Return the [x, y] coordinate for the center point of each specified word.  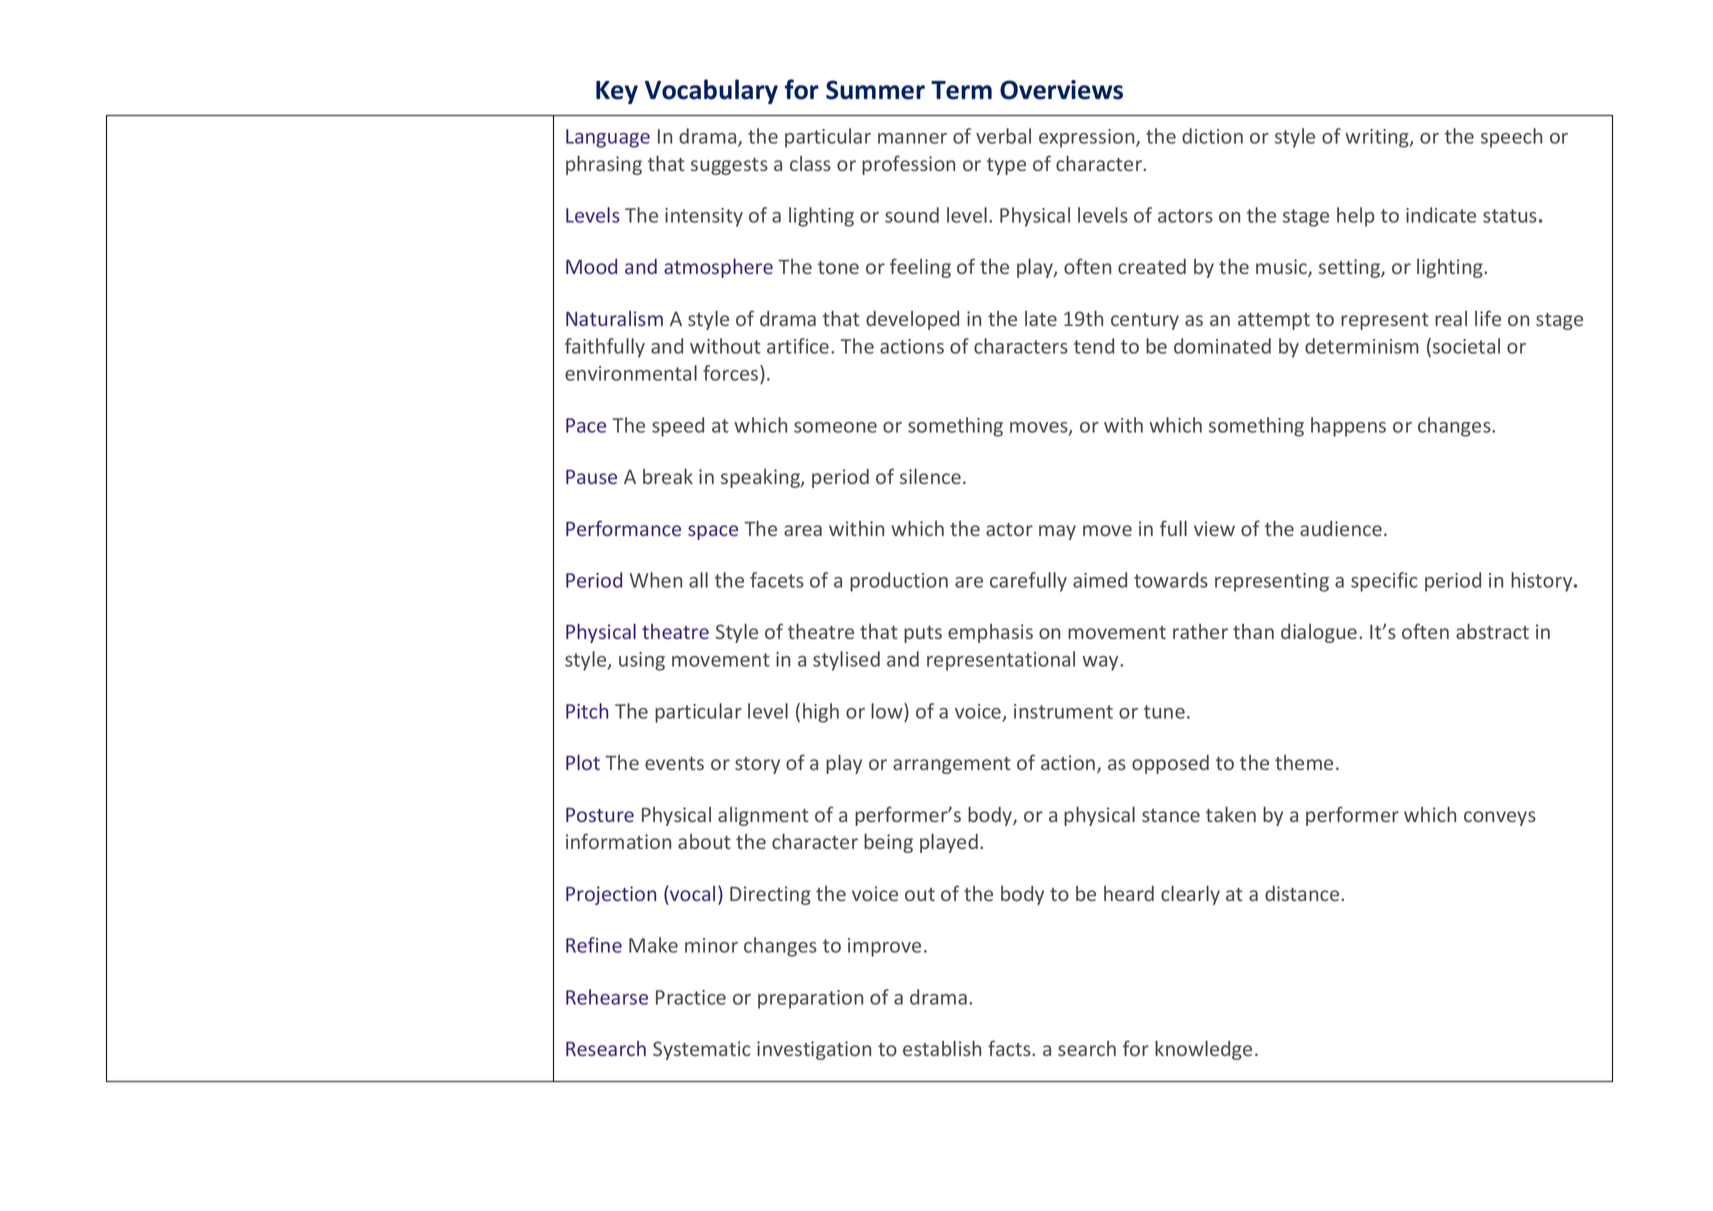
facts [1010, 1048]
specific [1384, 582]
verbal [1003, 136]
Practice [691, 997]
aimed [1100, 580]
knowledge [1203, 1050]
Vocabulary [711, 91]
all [698, 580]
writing [1378, 138]
